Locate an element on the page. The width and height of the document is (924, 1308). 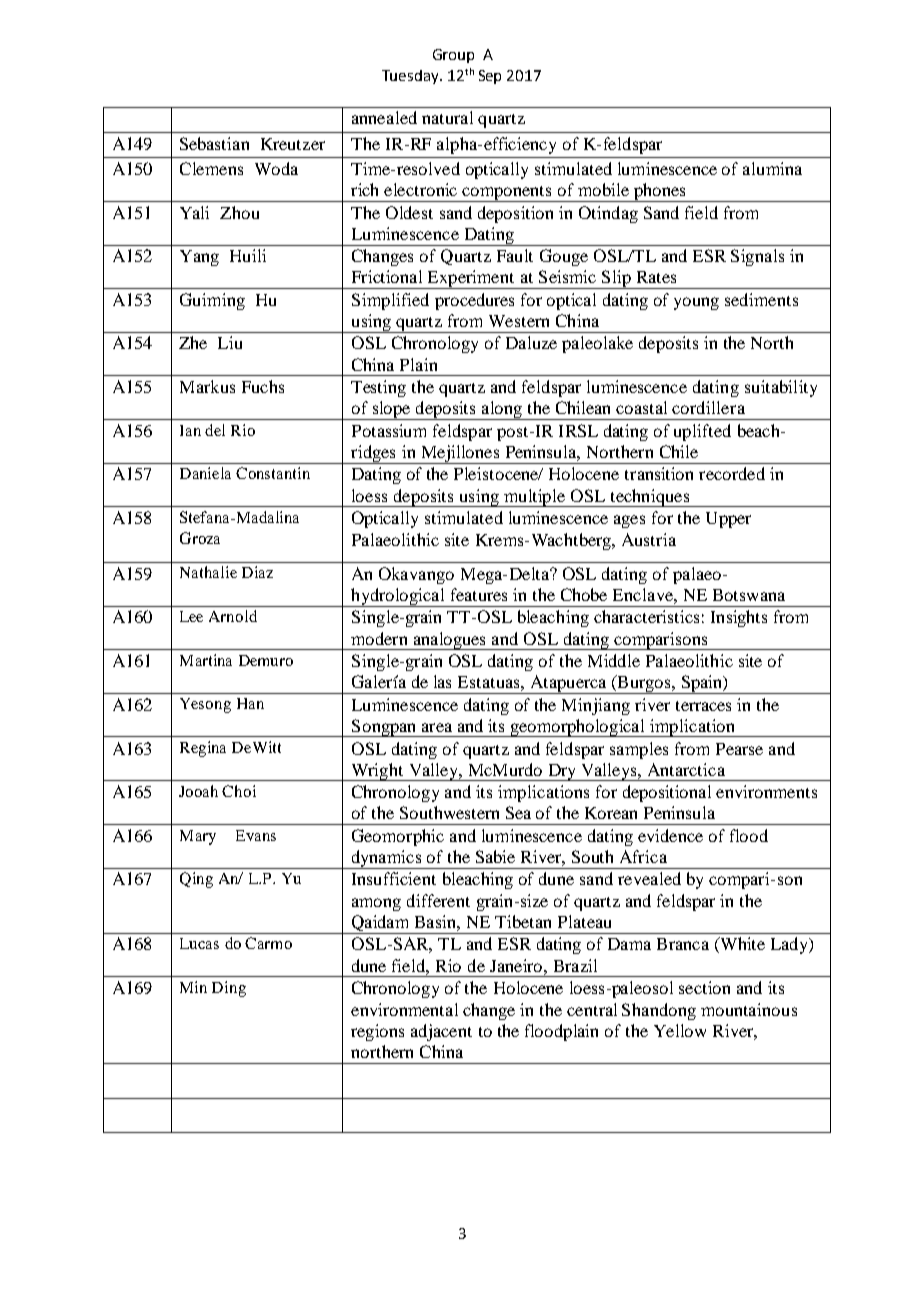
Sep is located at coordinates (490, 77).
